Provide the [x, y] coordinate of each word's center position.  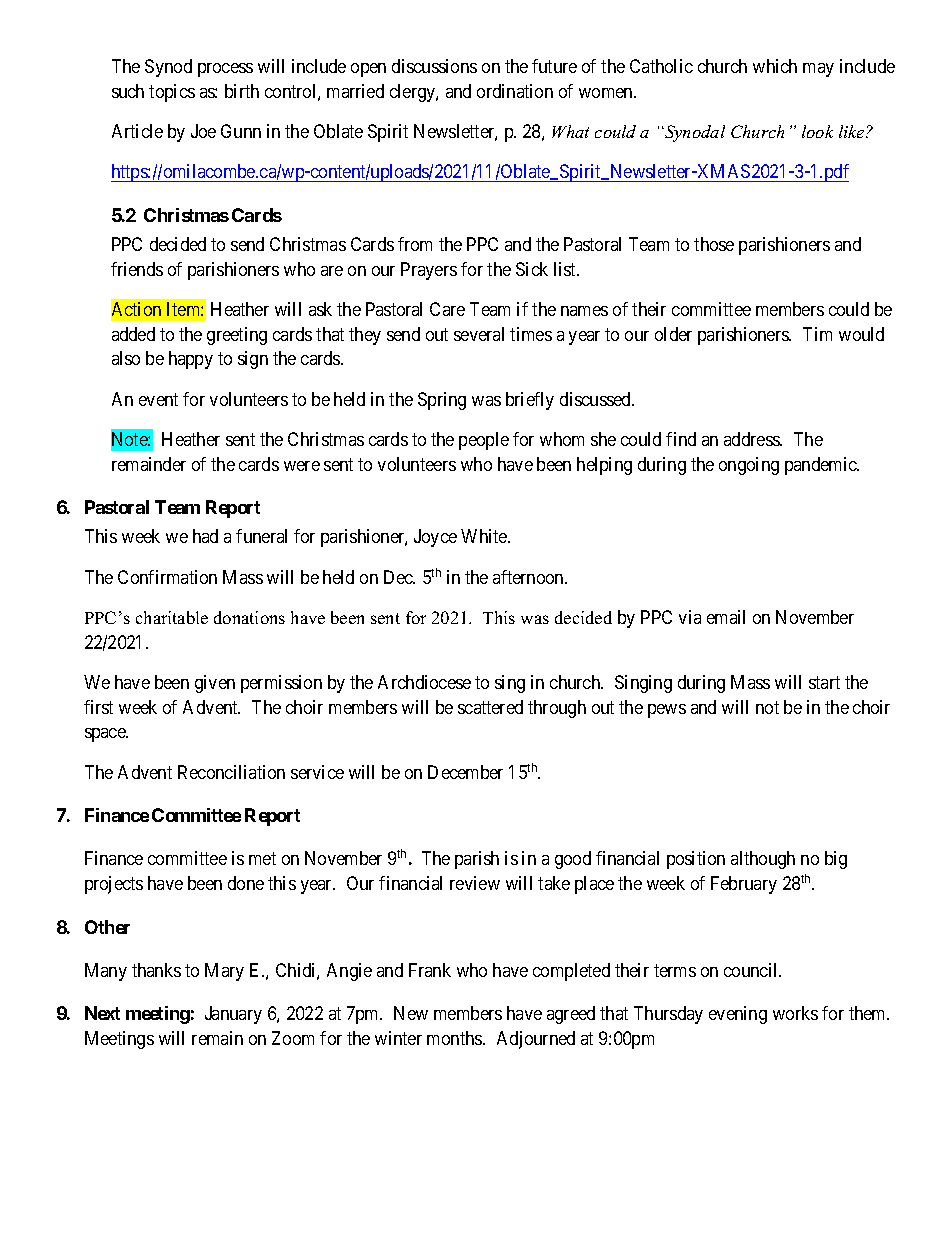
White [485, 536]
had [205, 536]
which [775, 66]
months [455, 1038]
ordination [515, 91]
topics [172, 93]
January [233, 1015]
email [726, 617]
